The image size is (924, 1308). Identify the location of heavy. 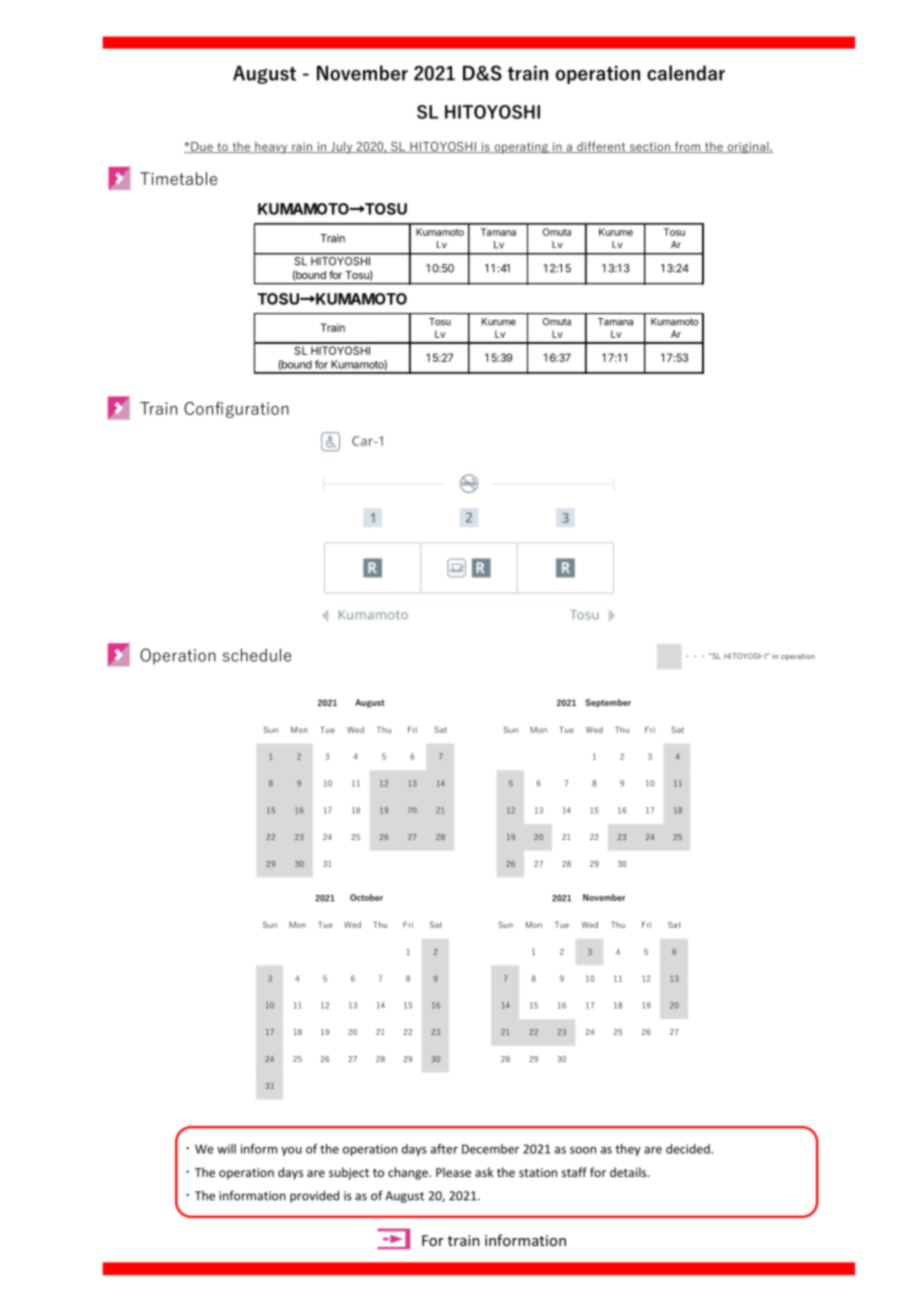
(271, 148).
